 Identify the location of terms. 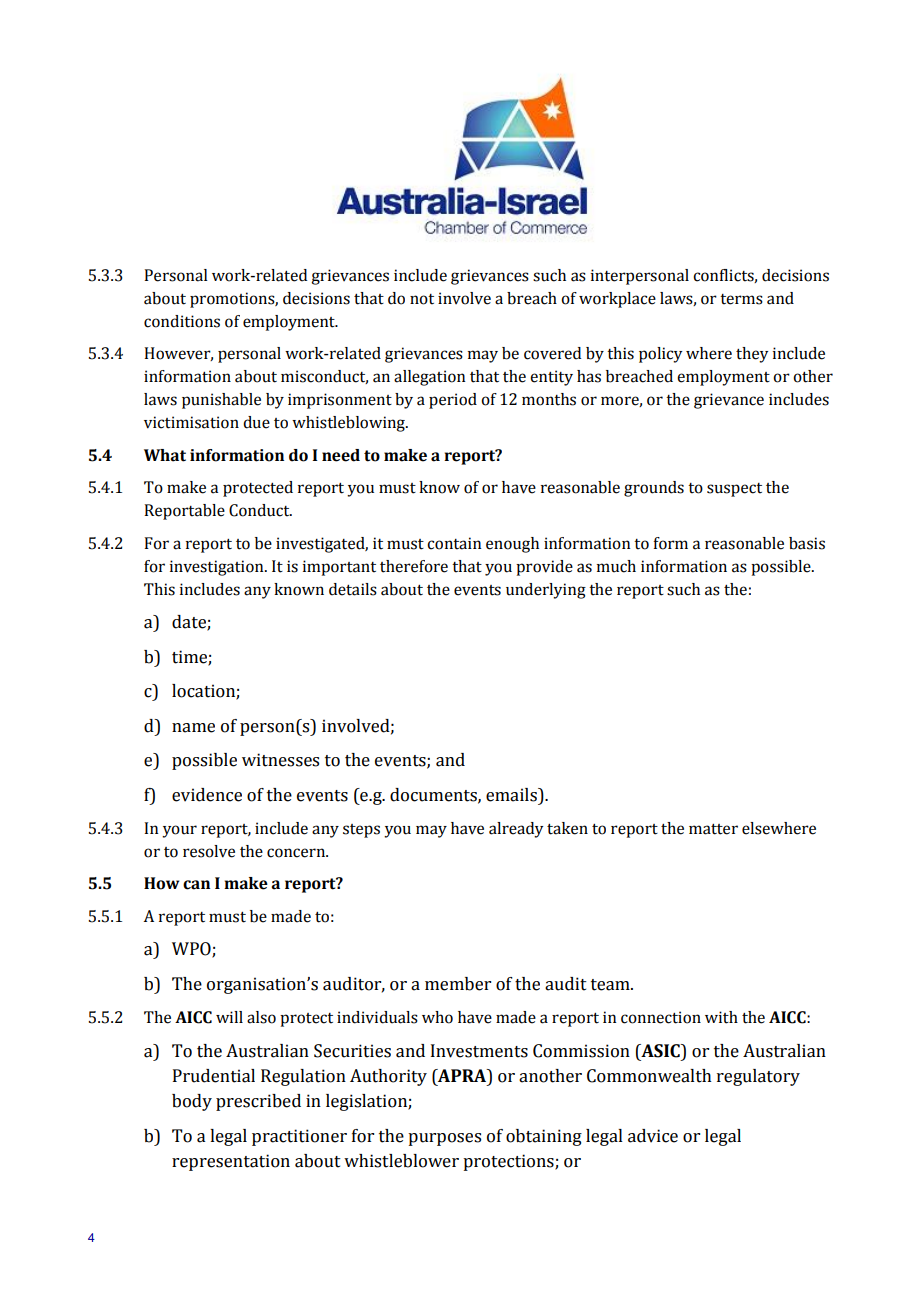
(741, 299).
